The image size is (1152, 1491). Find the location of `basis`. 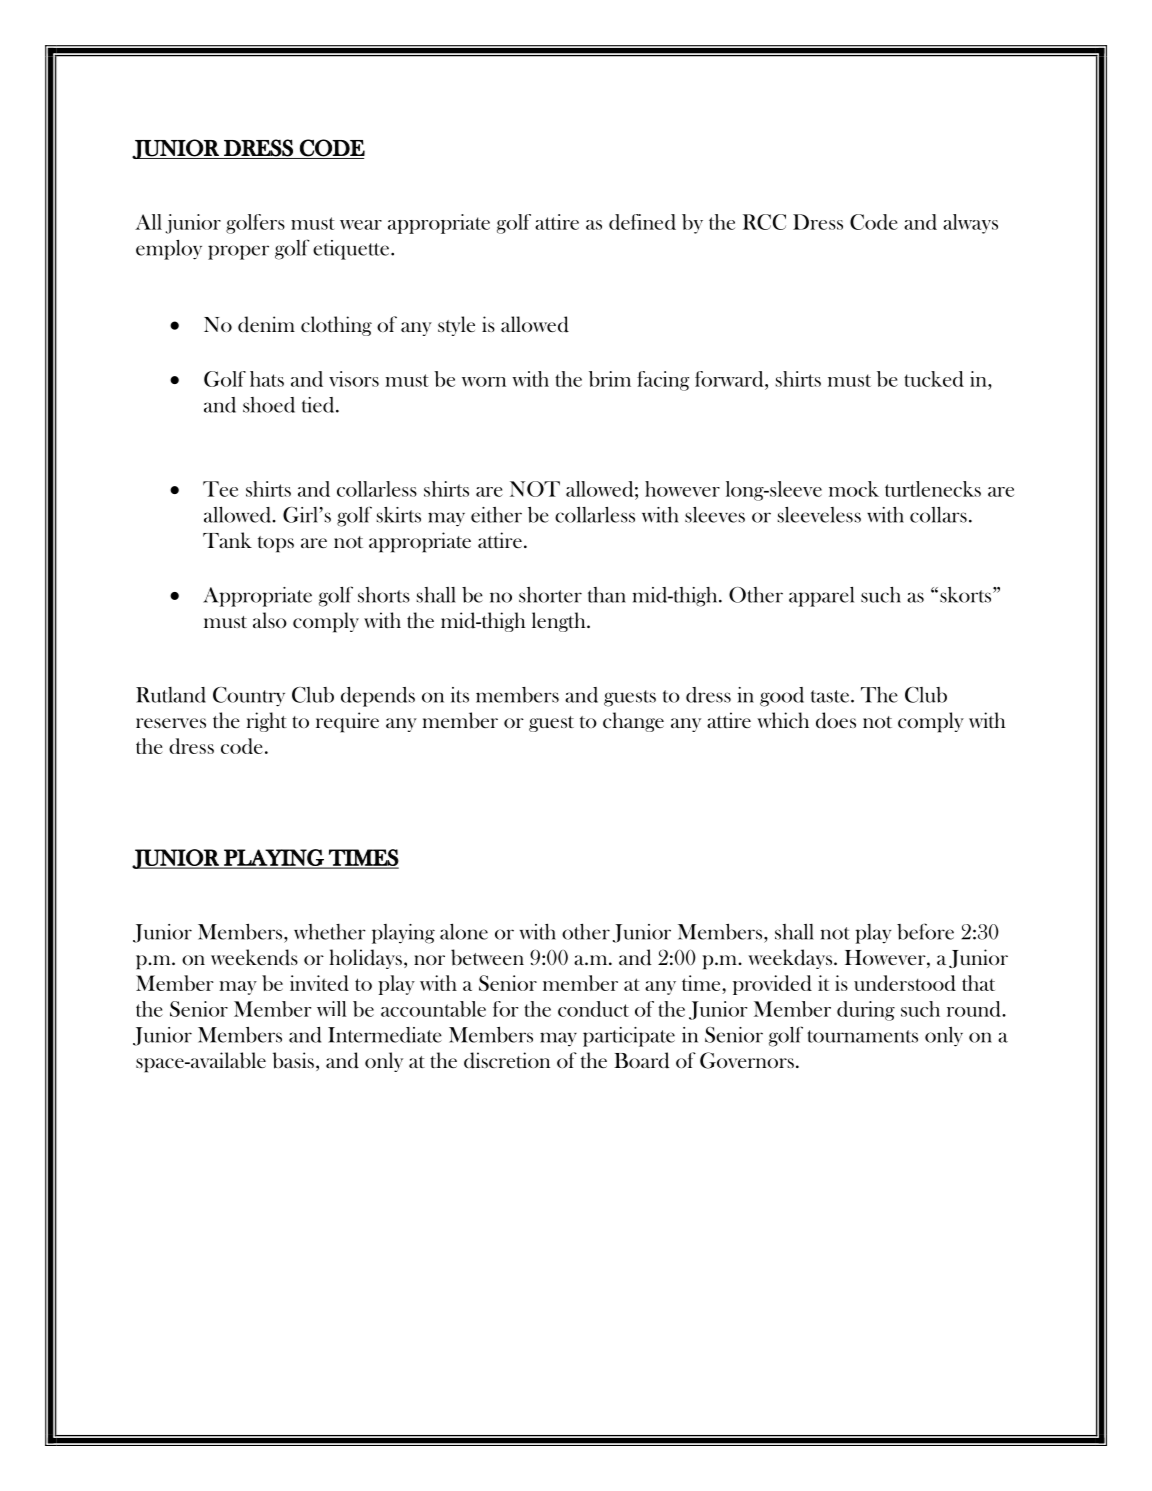

basis is located at coordinates (293, 1060).
